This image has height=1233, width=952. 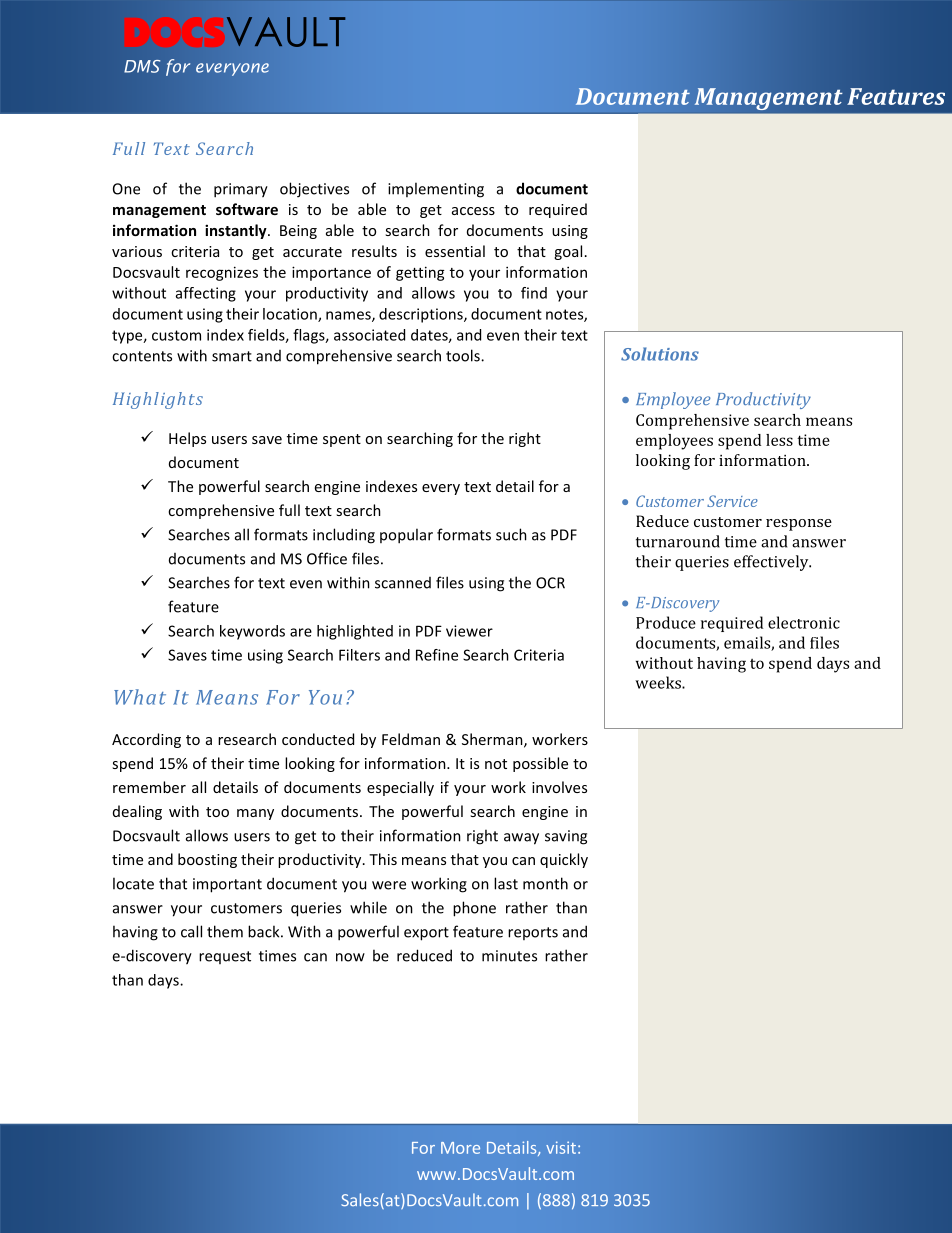 What do you see at coordinates (474, 909) in the image?
I see `phone` at bounding box center [474, 909].
